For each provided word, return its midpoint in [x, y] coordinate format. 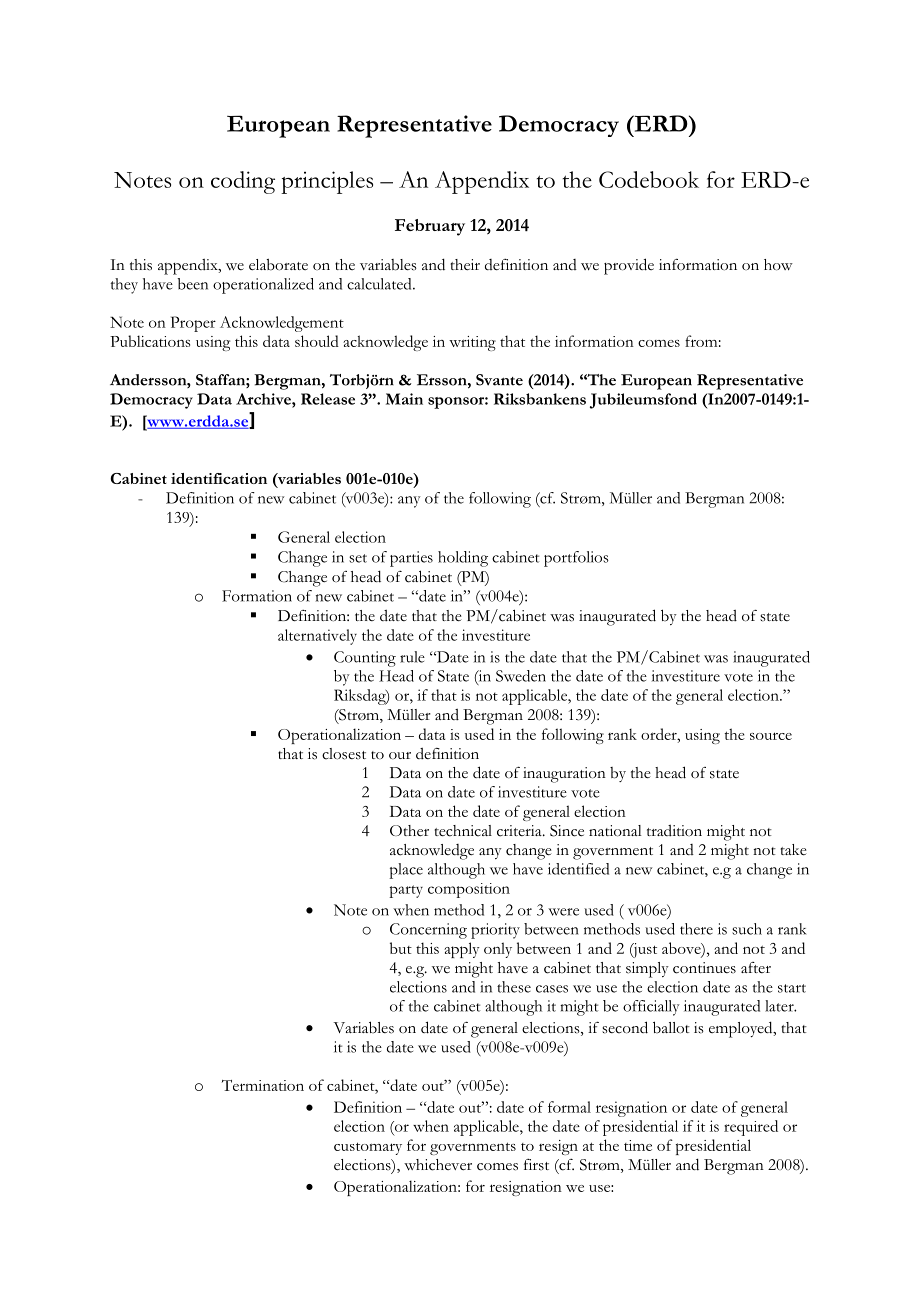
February [430, 227]
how [778, 265]
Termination [263, 1085]
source [771, 736]
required [751, 1128]
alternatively [317, 637]
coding [243, 182]
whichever [438, 1165]
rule [412, 657]
